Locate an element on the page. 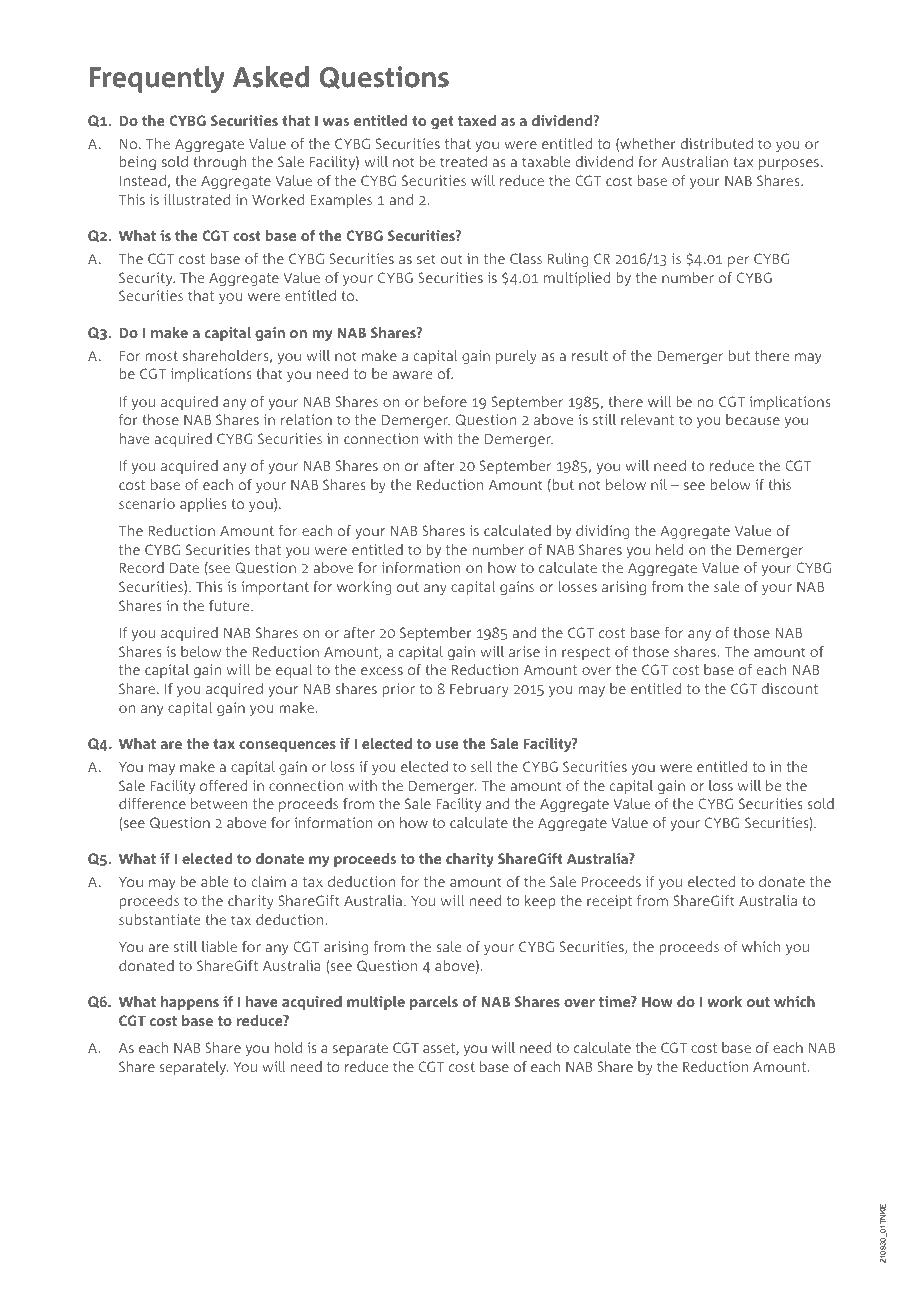 The height and width of the page is (1308, 924). Security is located at coordinates (147, 279).
